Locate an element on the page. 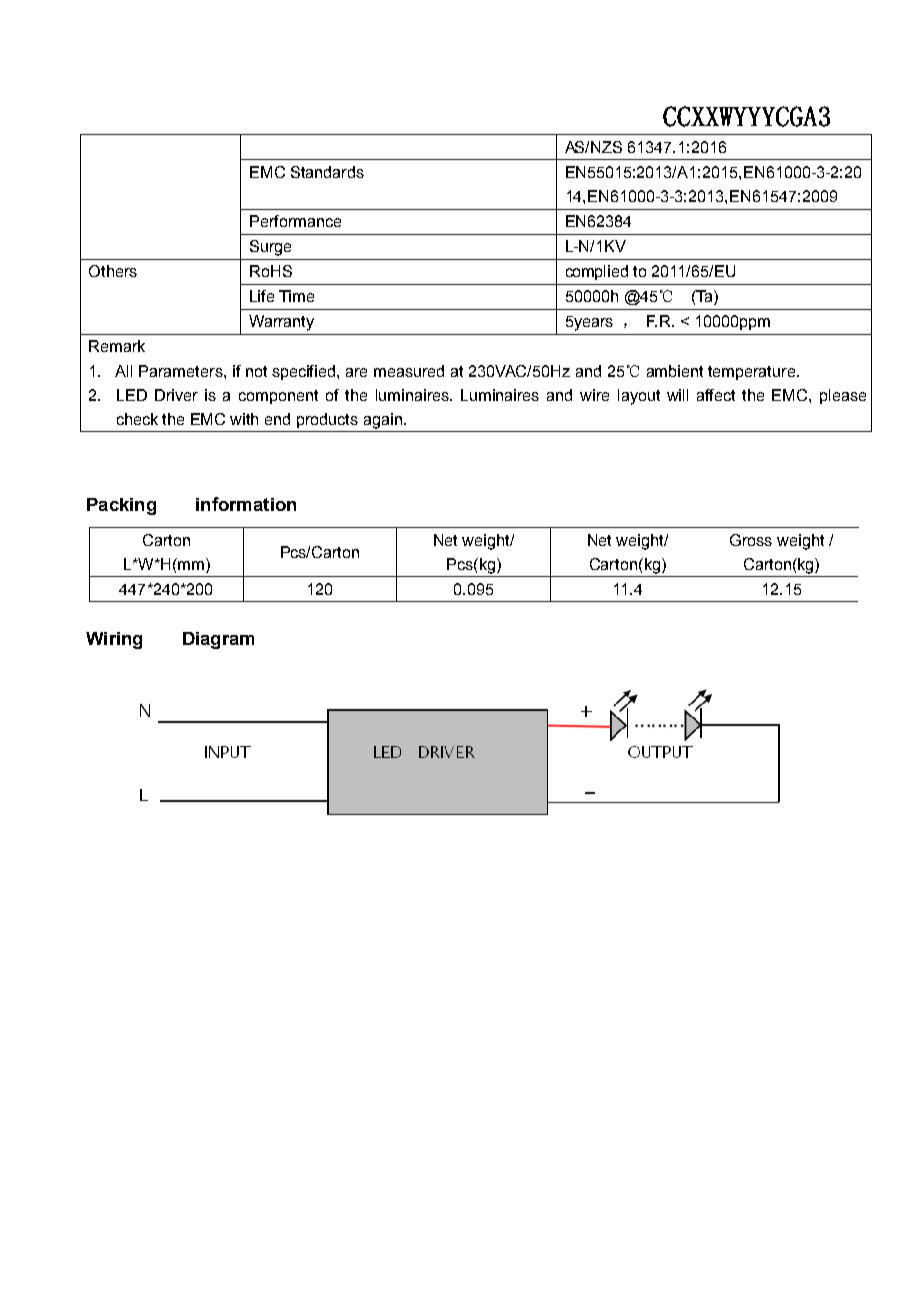 Image resolution: width=924 pixels, height=1308 pixels. Gross is located at coordinates (751, 540).
